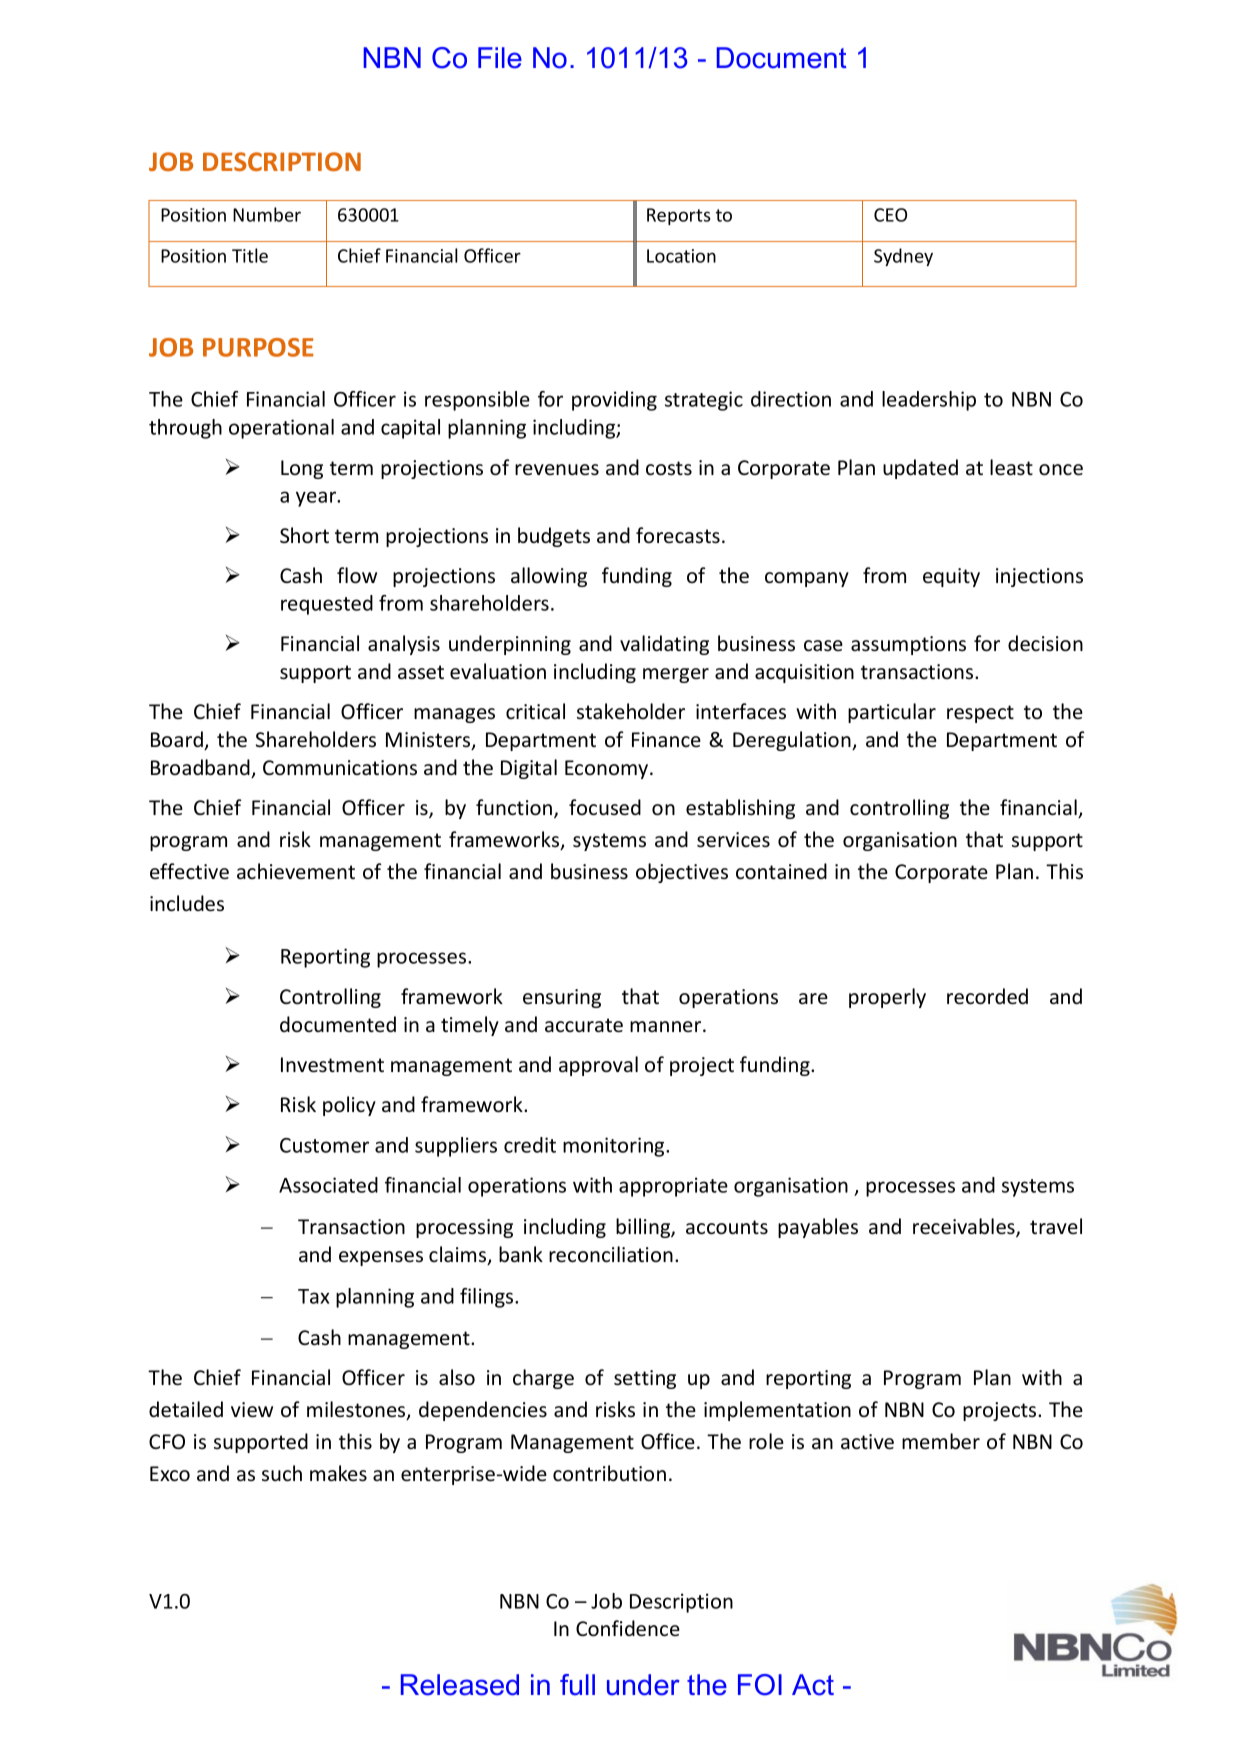  I want to click on such, so click(282, 1473).
